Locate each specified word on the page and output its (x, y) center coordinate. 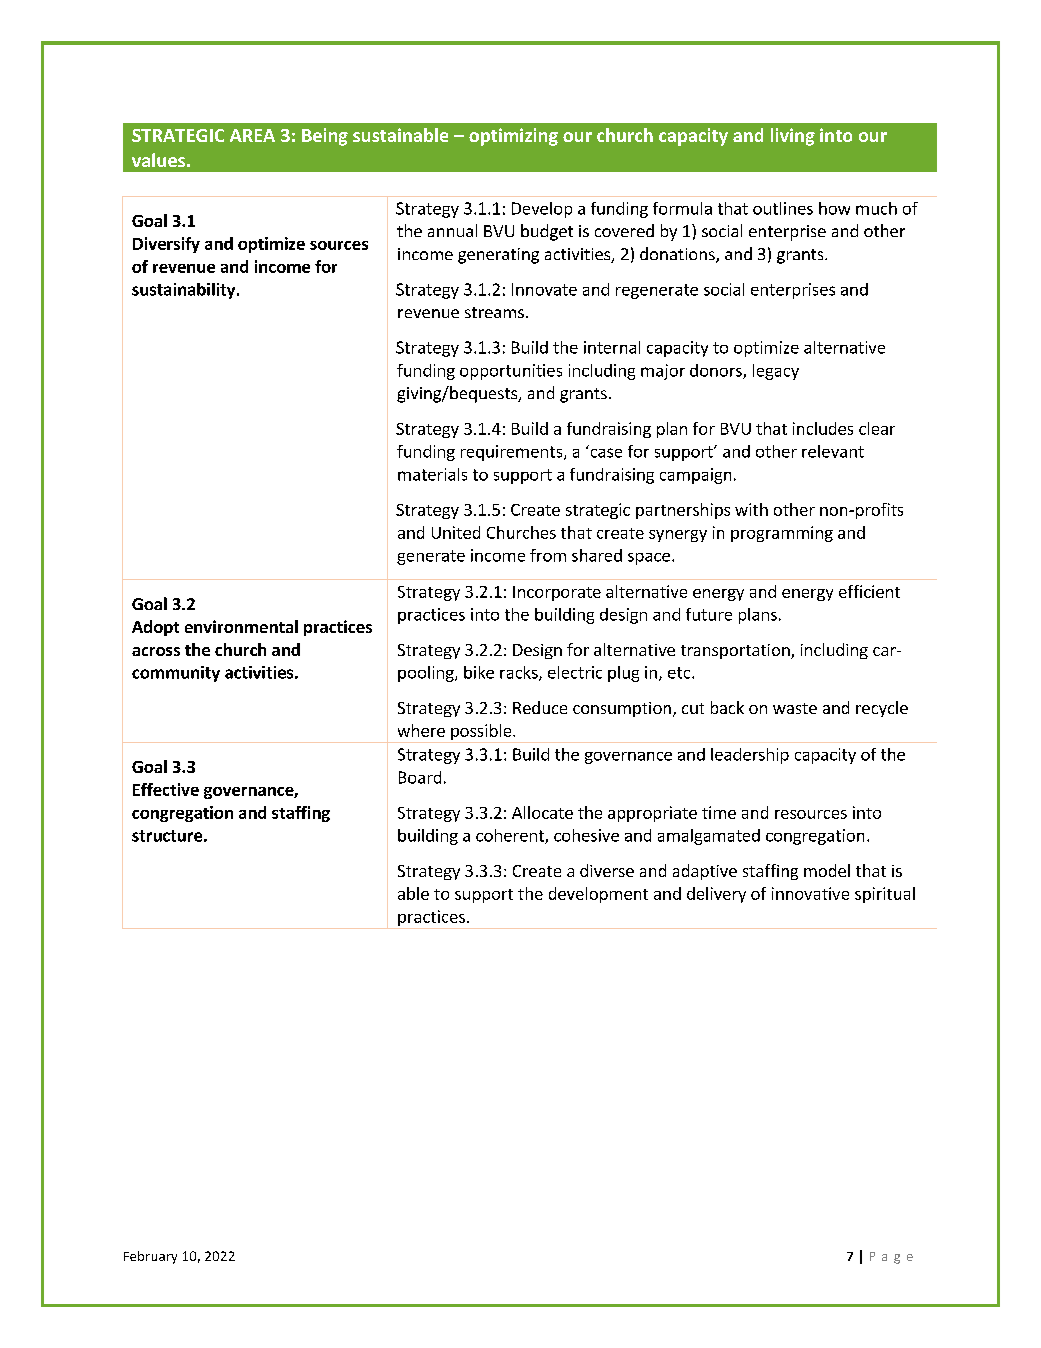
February (150, 1257)
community (176, 674)
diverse (607, 870)
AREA (252, 135)
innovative (810, 893)
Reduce (540, 707)
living (793, 137)
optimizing (513, 137)
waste (795, 708)
